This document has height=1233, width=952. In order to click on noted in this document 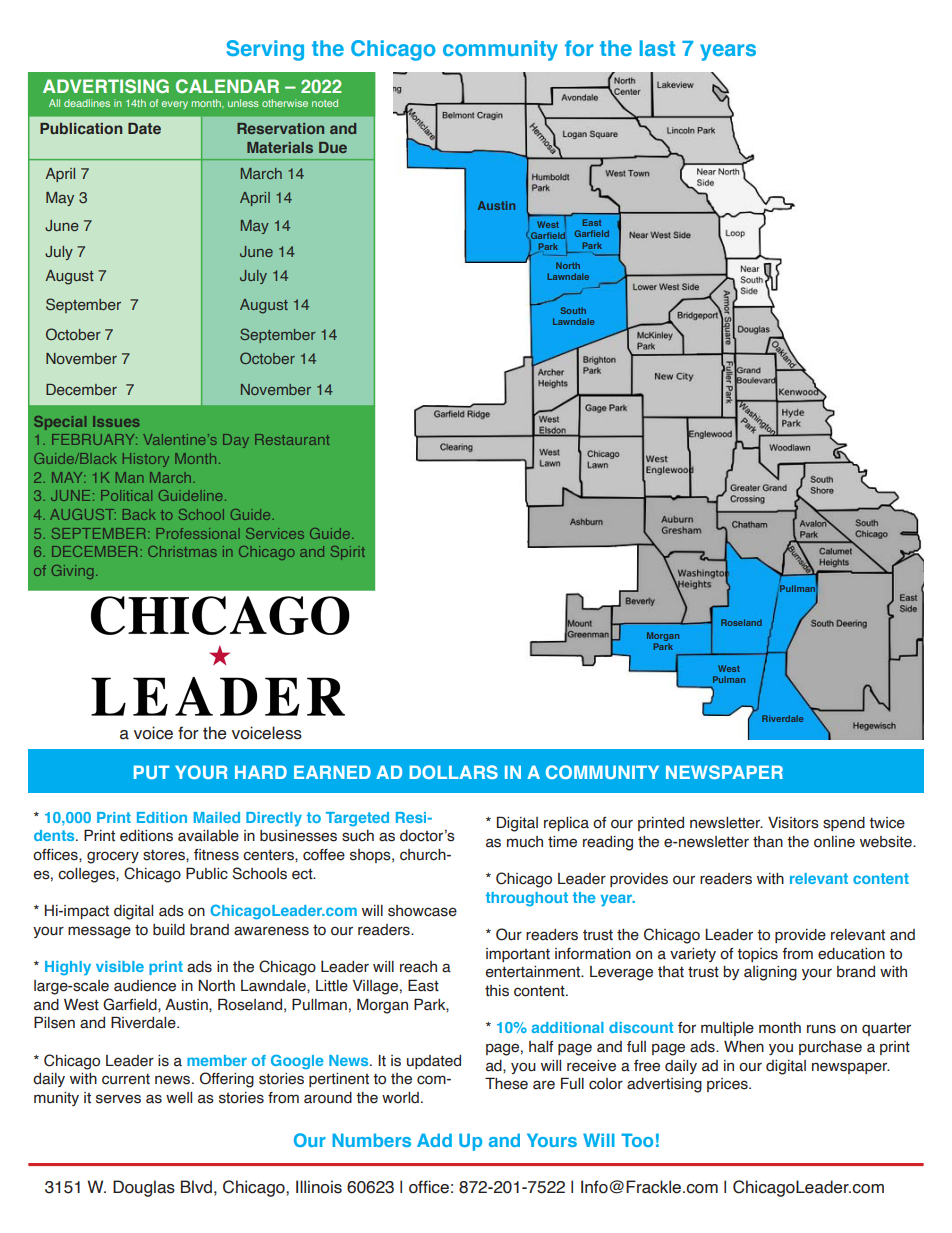, I will do `click(325, 103)`.
